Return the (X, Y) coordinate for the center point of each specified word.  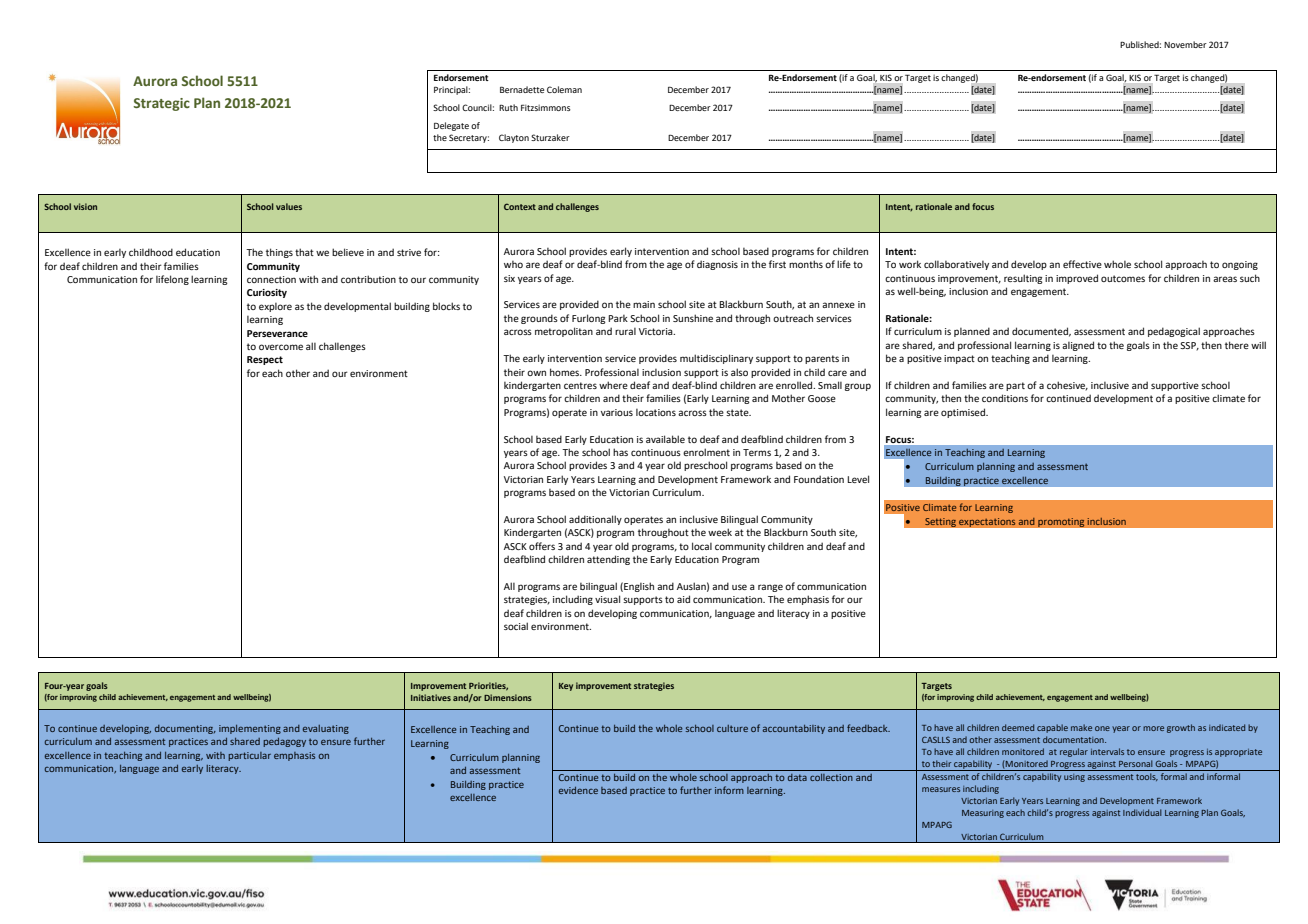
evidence (578, 790)
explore (275, 307)
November (1185, 44)
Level (858, 479)
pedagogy (284, 742)
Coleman (564, 89)
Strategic (161, 104)
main (644, 304)
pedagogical (1174, 332)
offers (542, 546)
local (702, 546)
